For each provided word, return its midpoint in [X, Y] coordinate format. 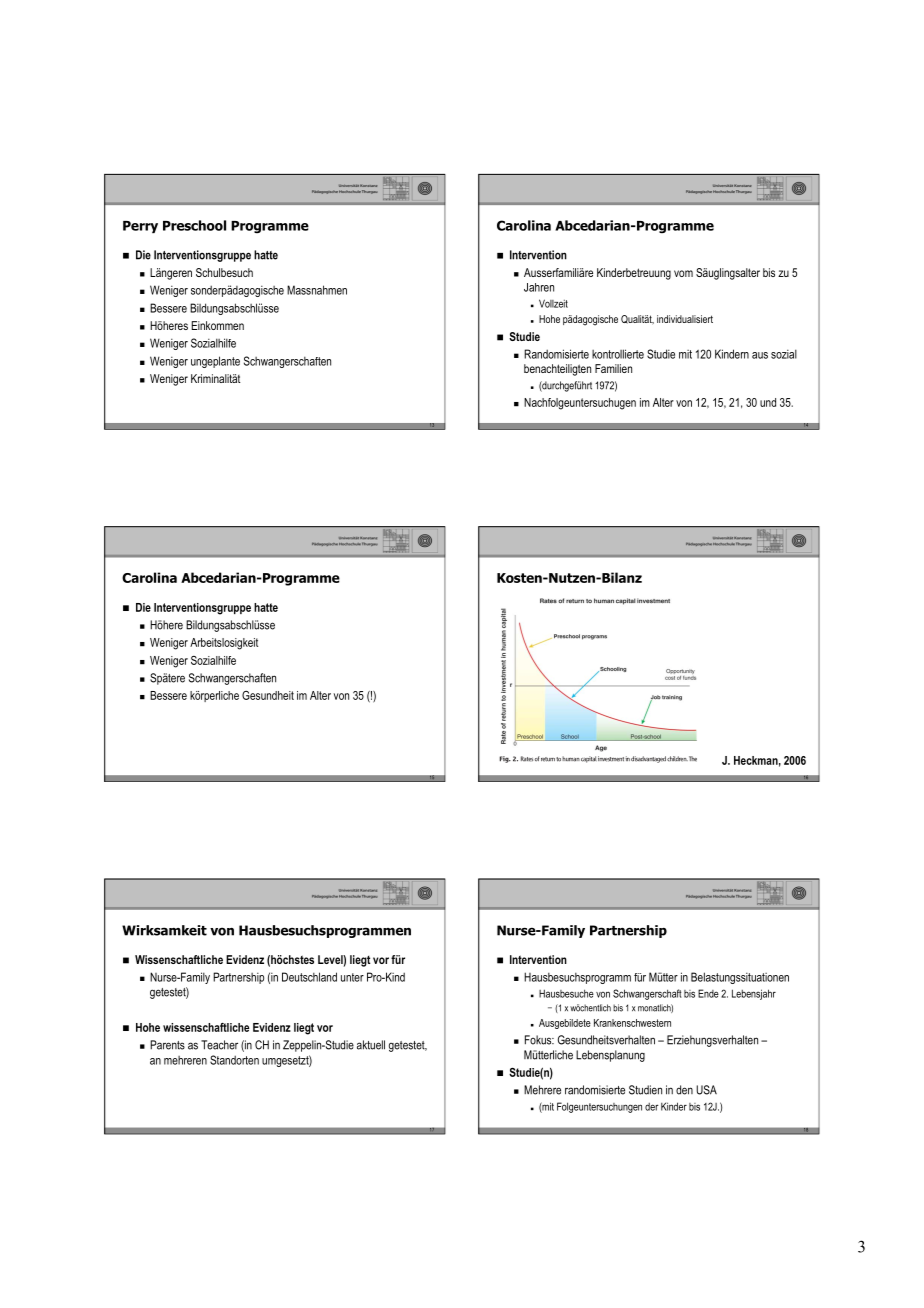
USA [706, 1090]
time [401, 539]
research [479, 621]
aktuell [371, 1045]
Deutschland [309, 977]
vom [683, 273]
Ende [708, 993]
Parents [167, 1045]
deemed [479, 768]
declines [445, 588]
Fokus [539, 1040]
